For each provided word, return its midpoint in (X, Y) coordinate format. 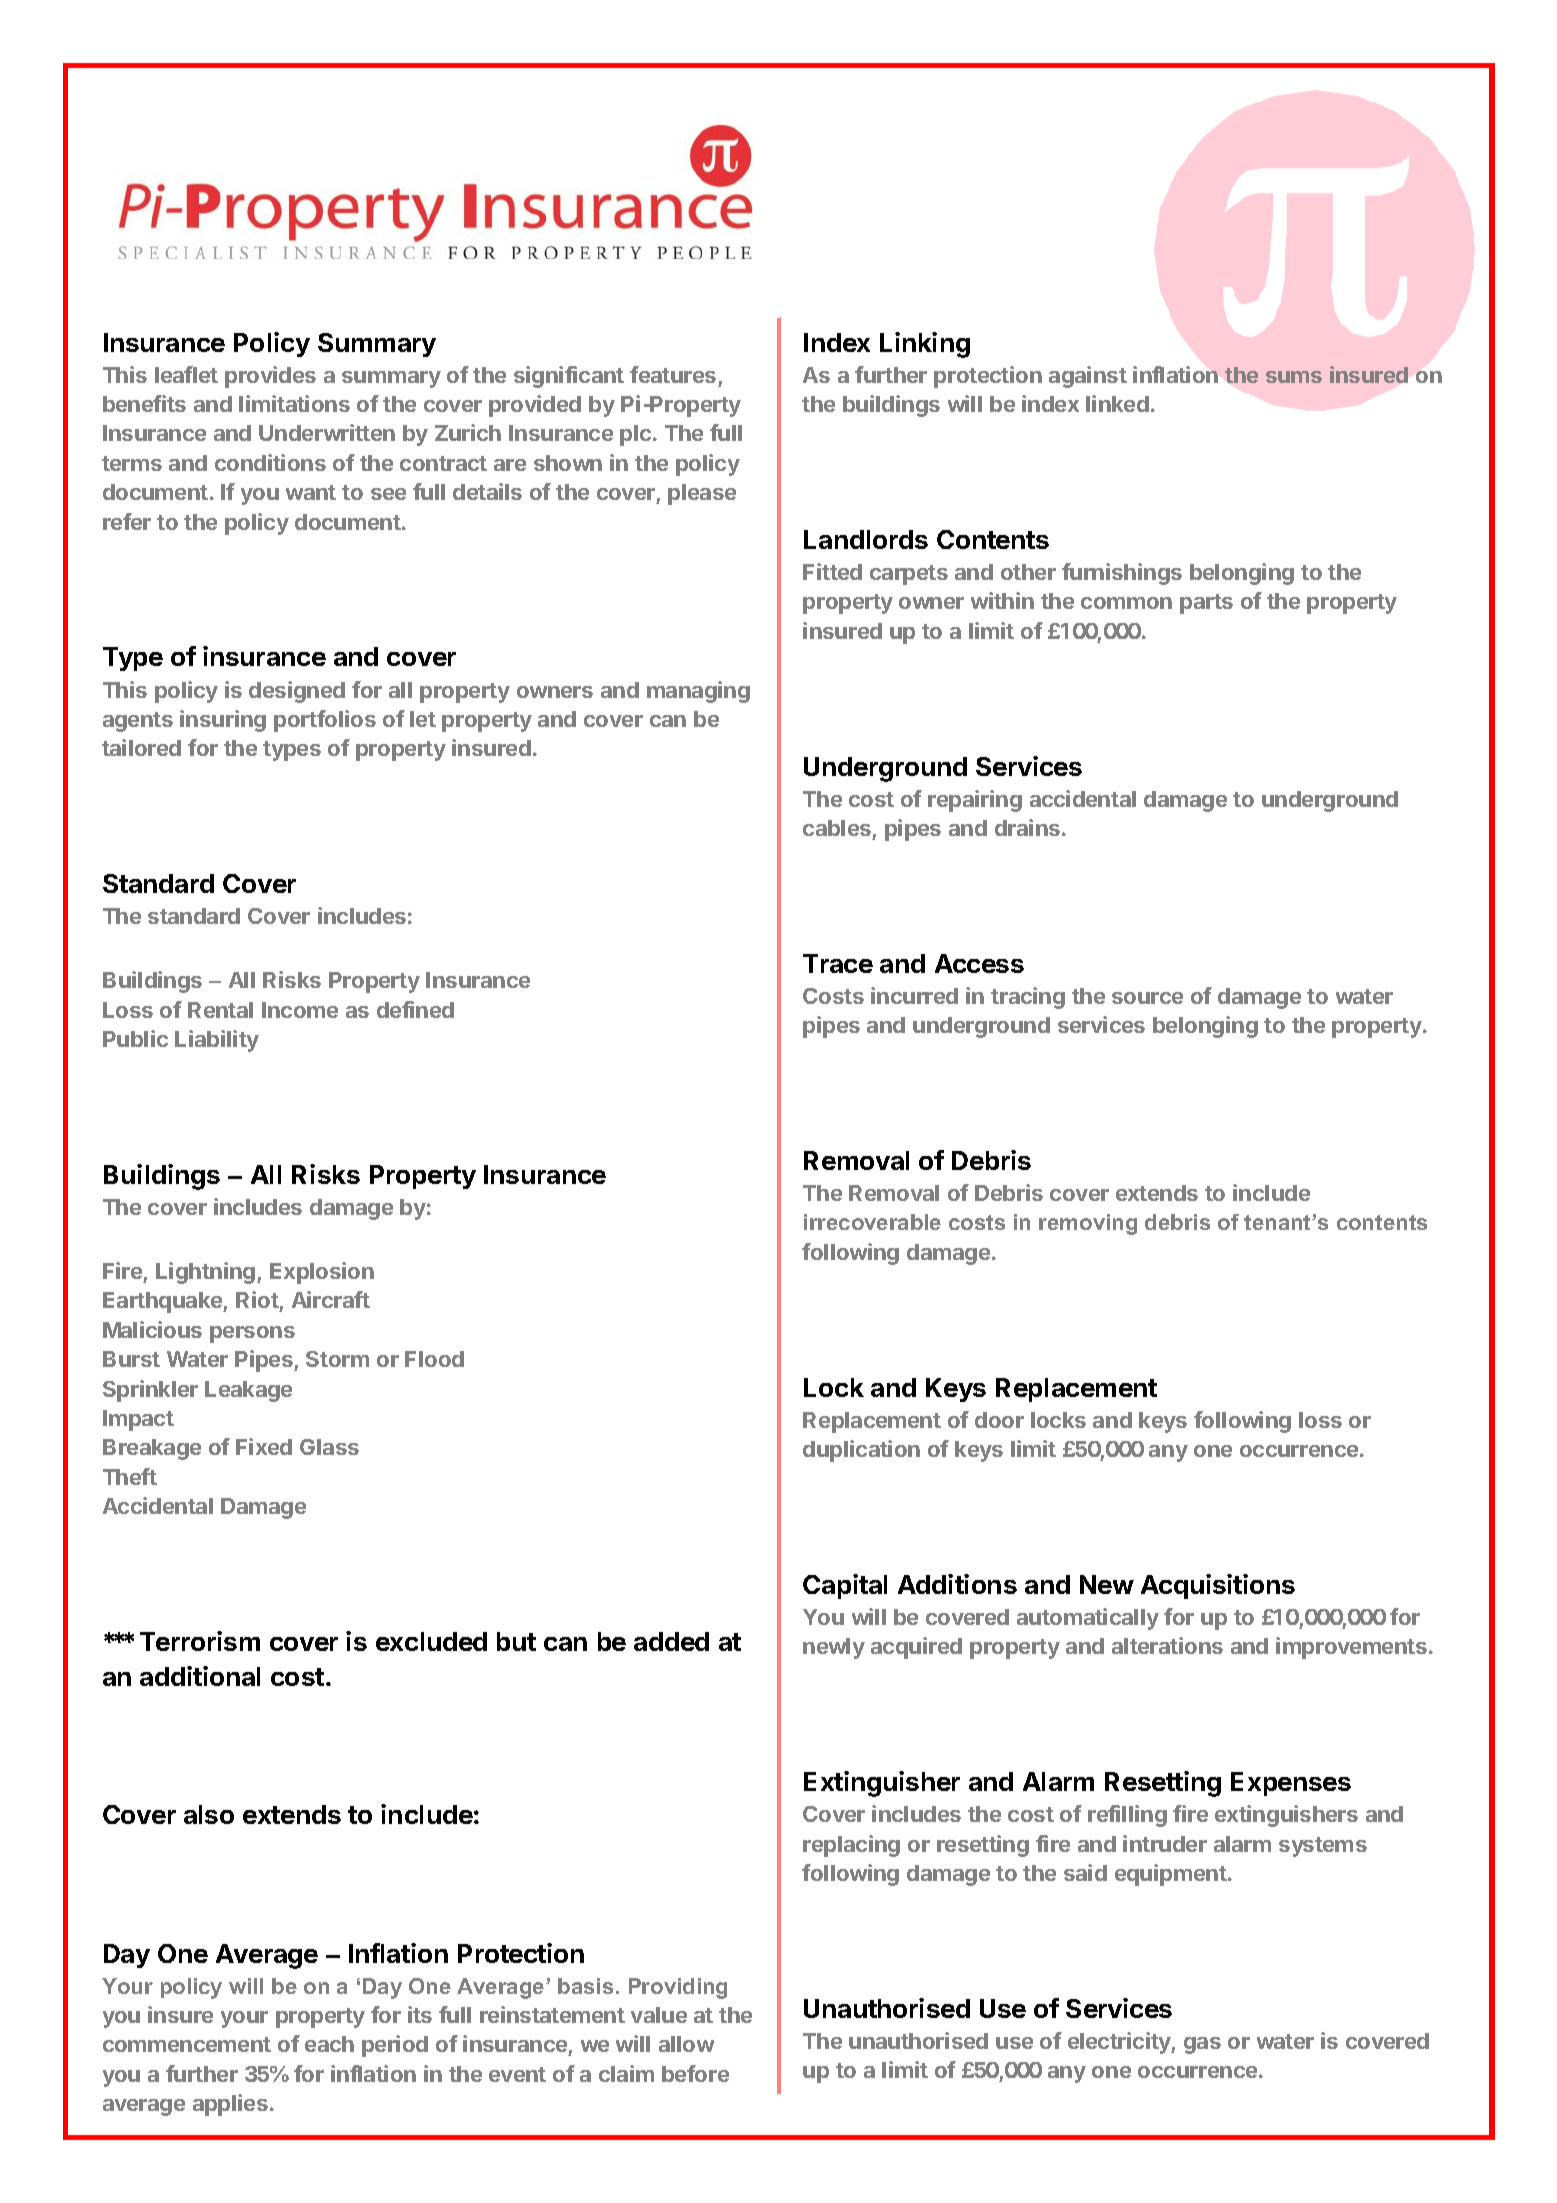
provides (270, 377)
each (329, 2044)
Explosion (322, 1273)
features (673, 374)
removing (1088, 1224)
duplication (861, 1451)
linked (1117, 403)
